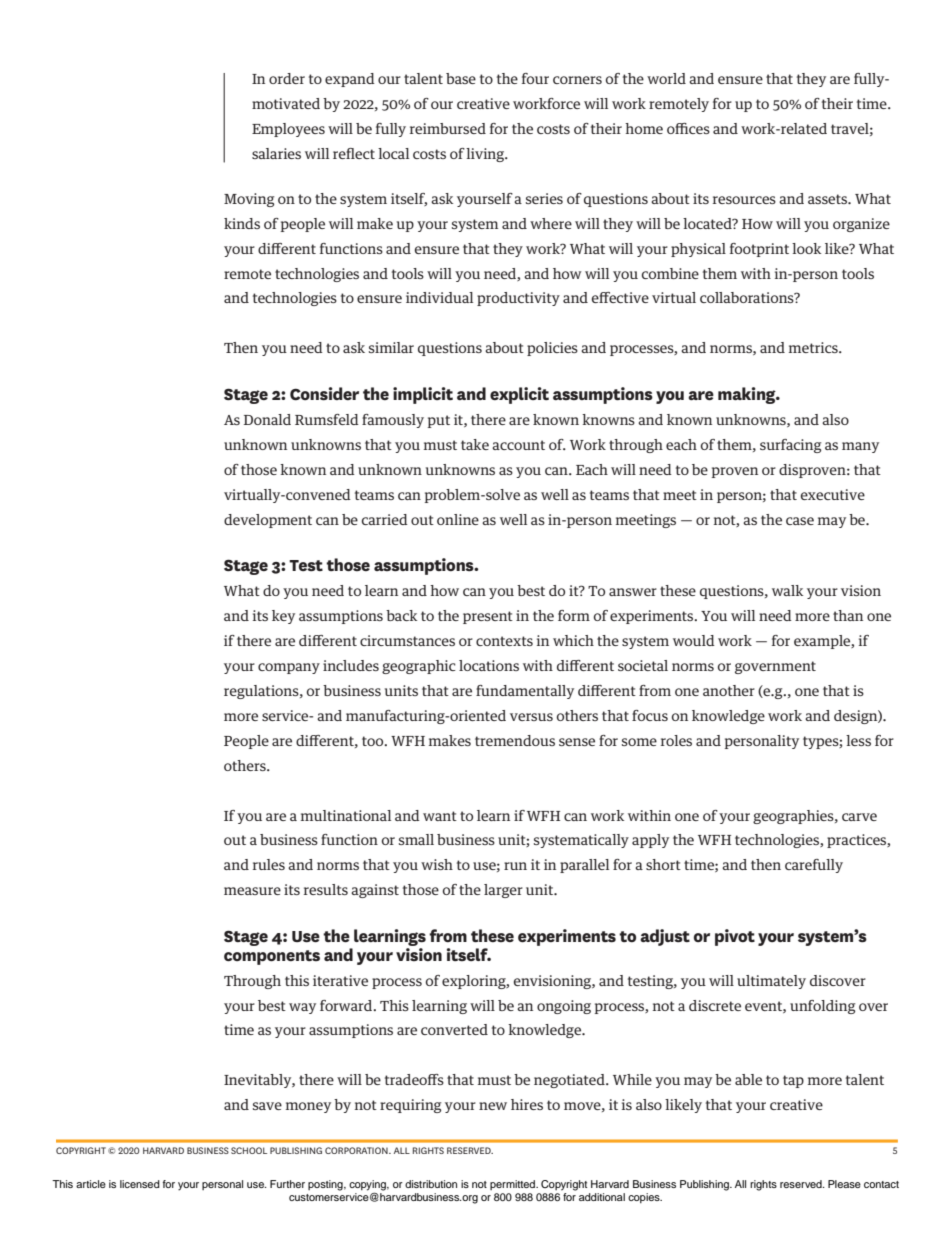 Image resolution: width=952 pixels, height=1233 pixels. I want to click on key, so click(283, 617).
